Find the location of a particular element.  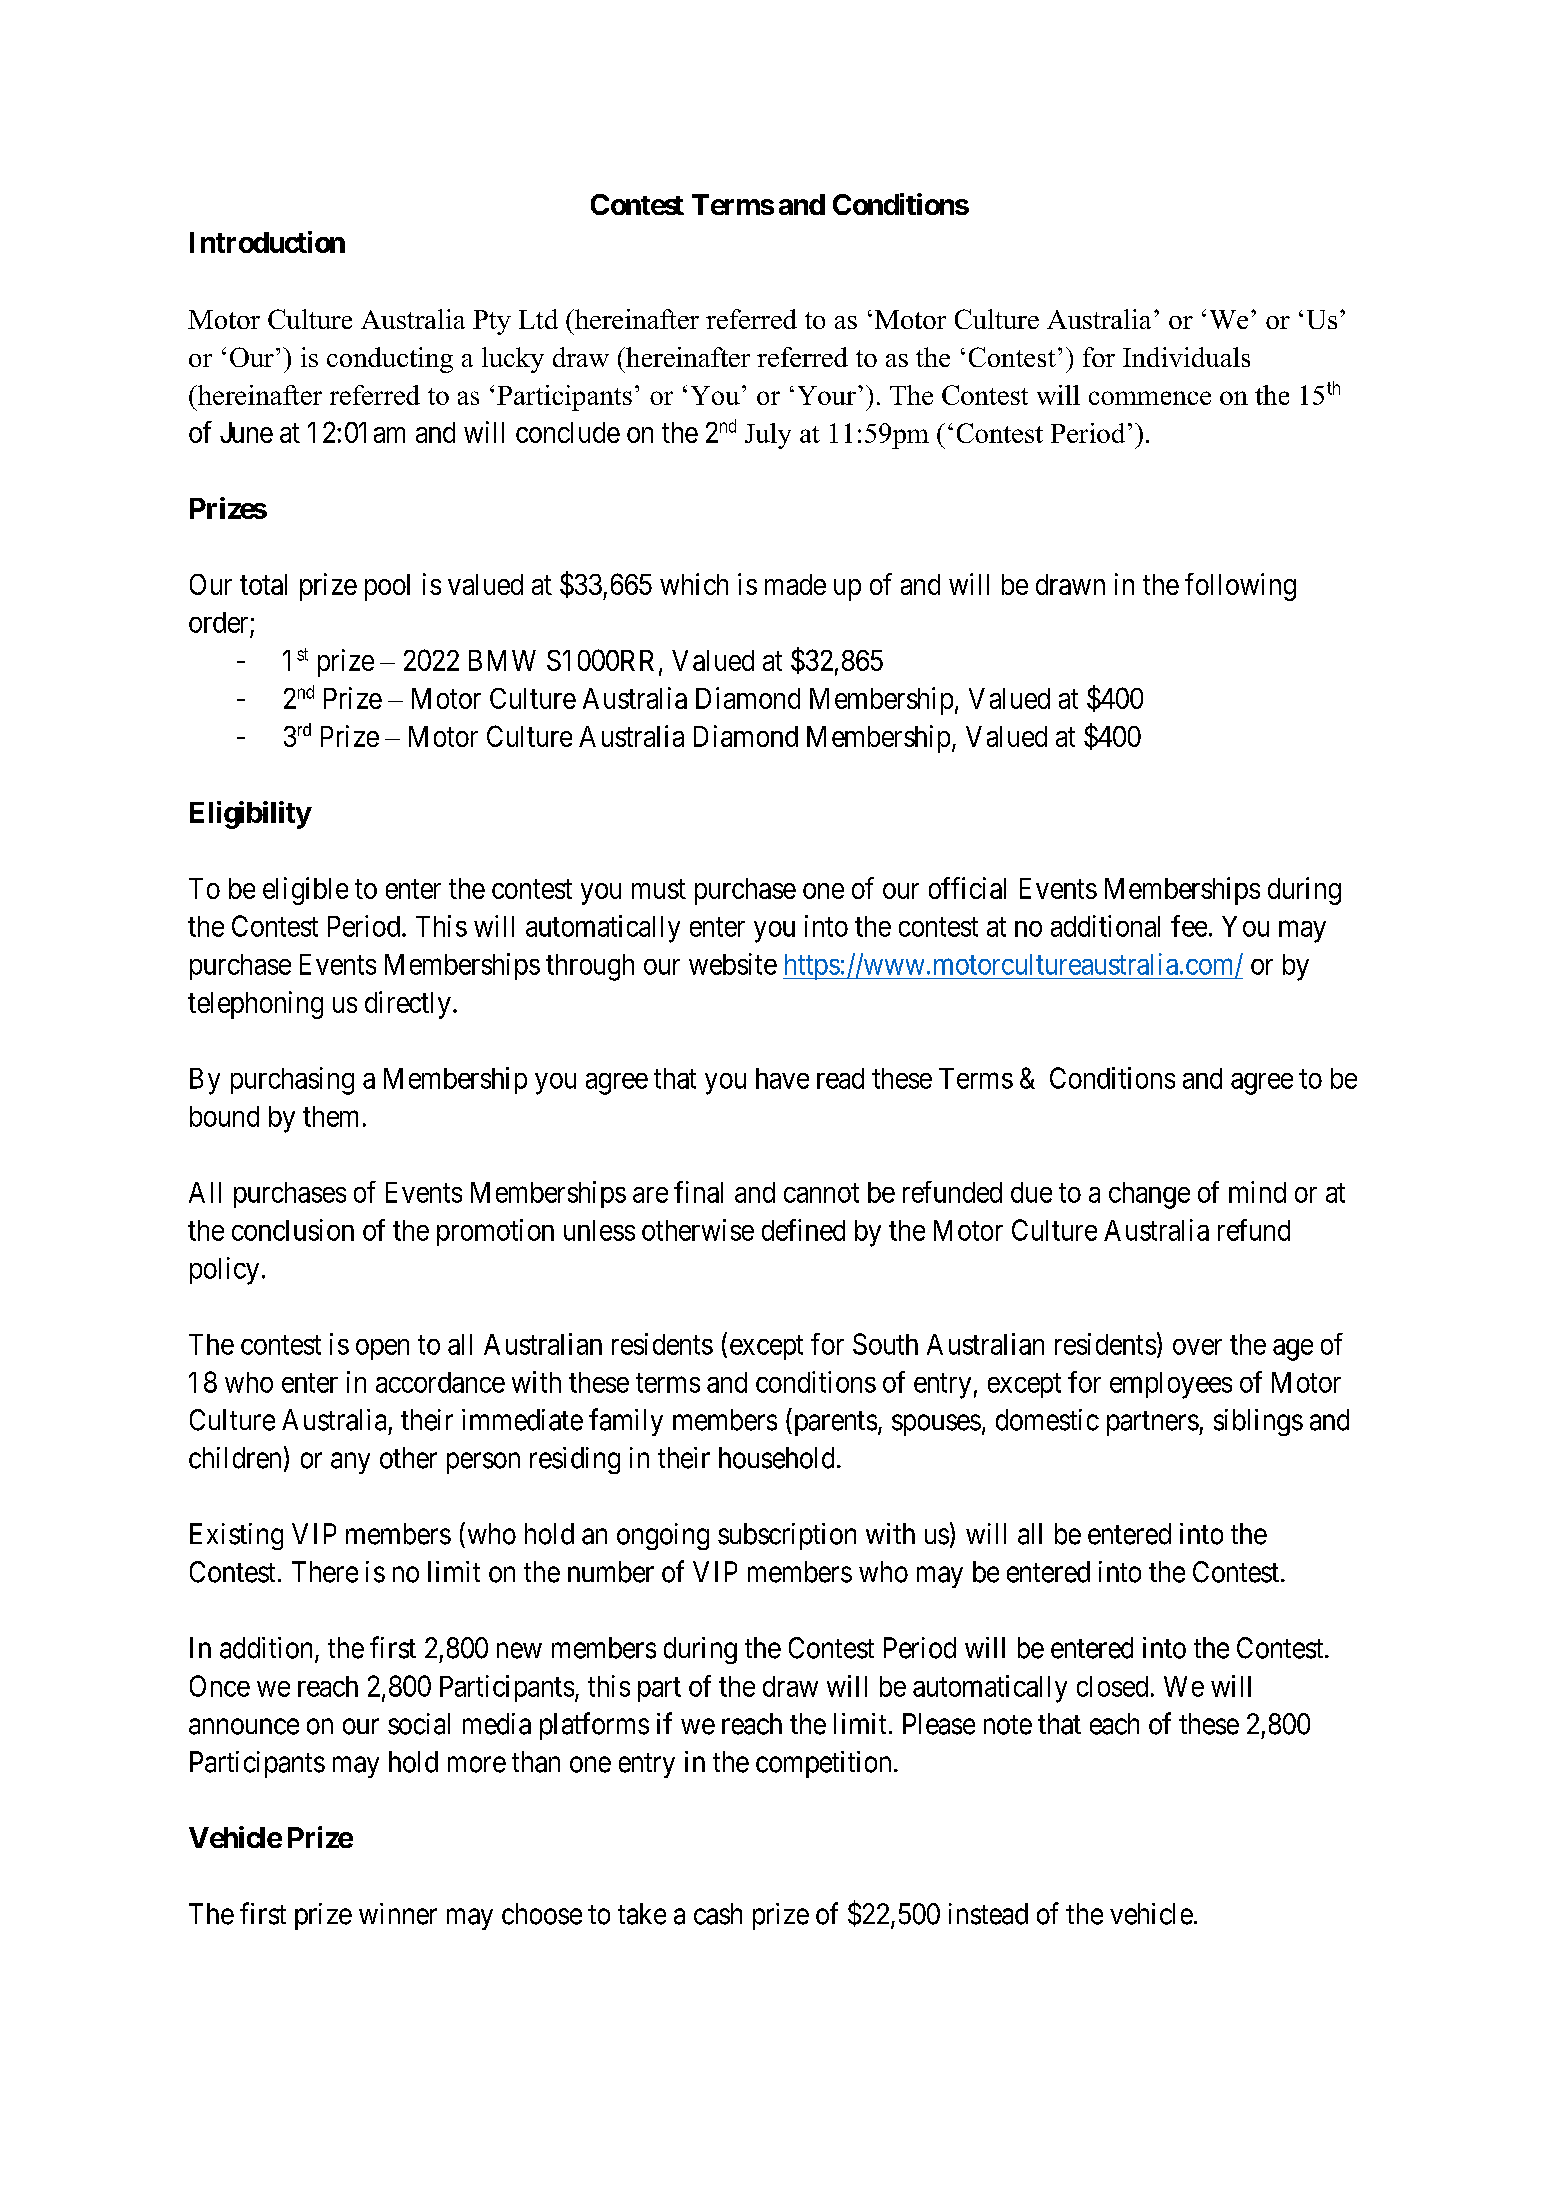

cash is located at coordinates (718, 1914).
